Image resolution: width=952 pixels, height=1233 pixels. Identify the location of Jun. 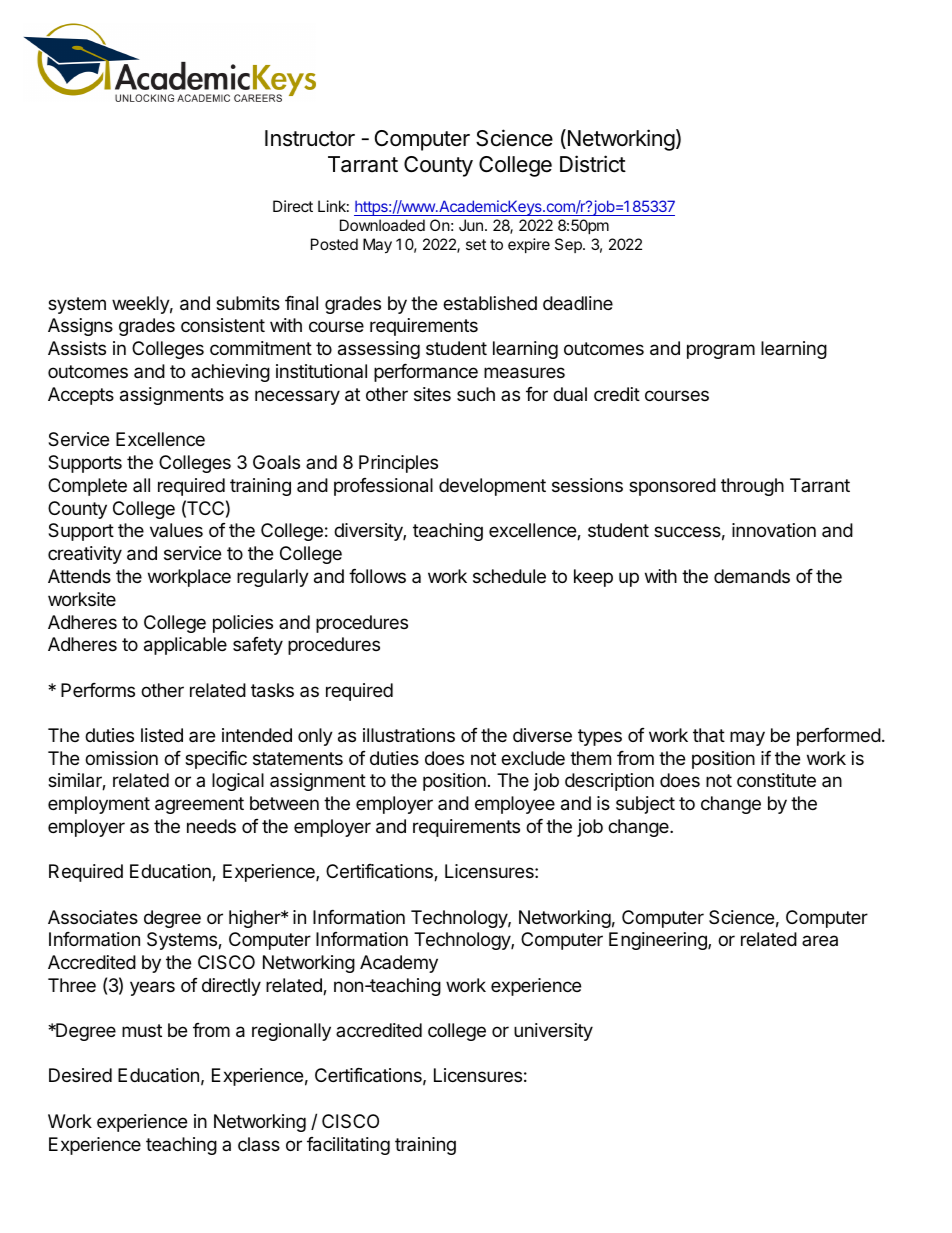
(471, 225).
